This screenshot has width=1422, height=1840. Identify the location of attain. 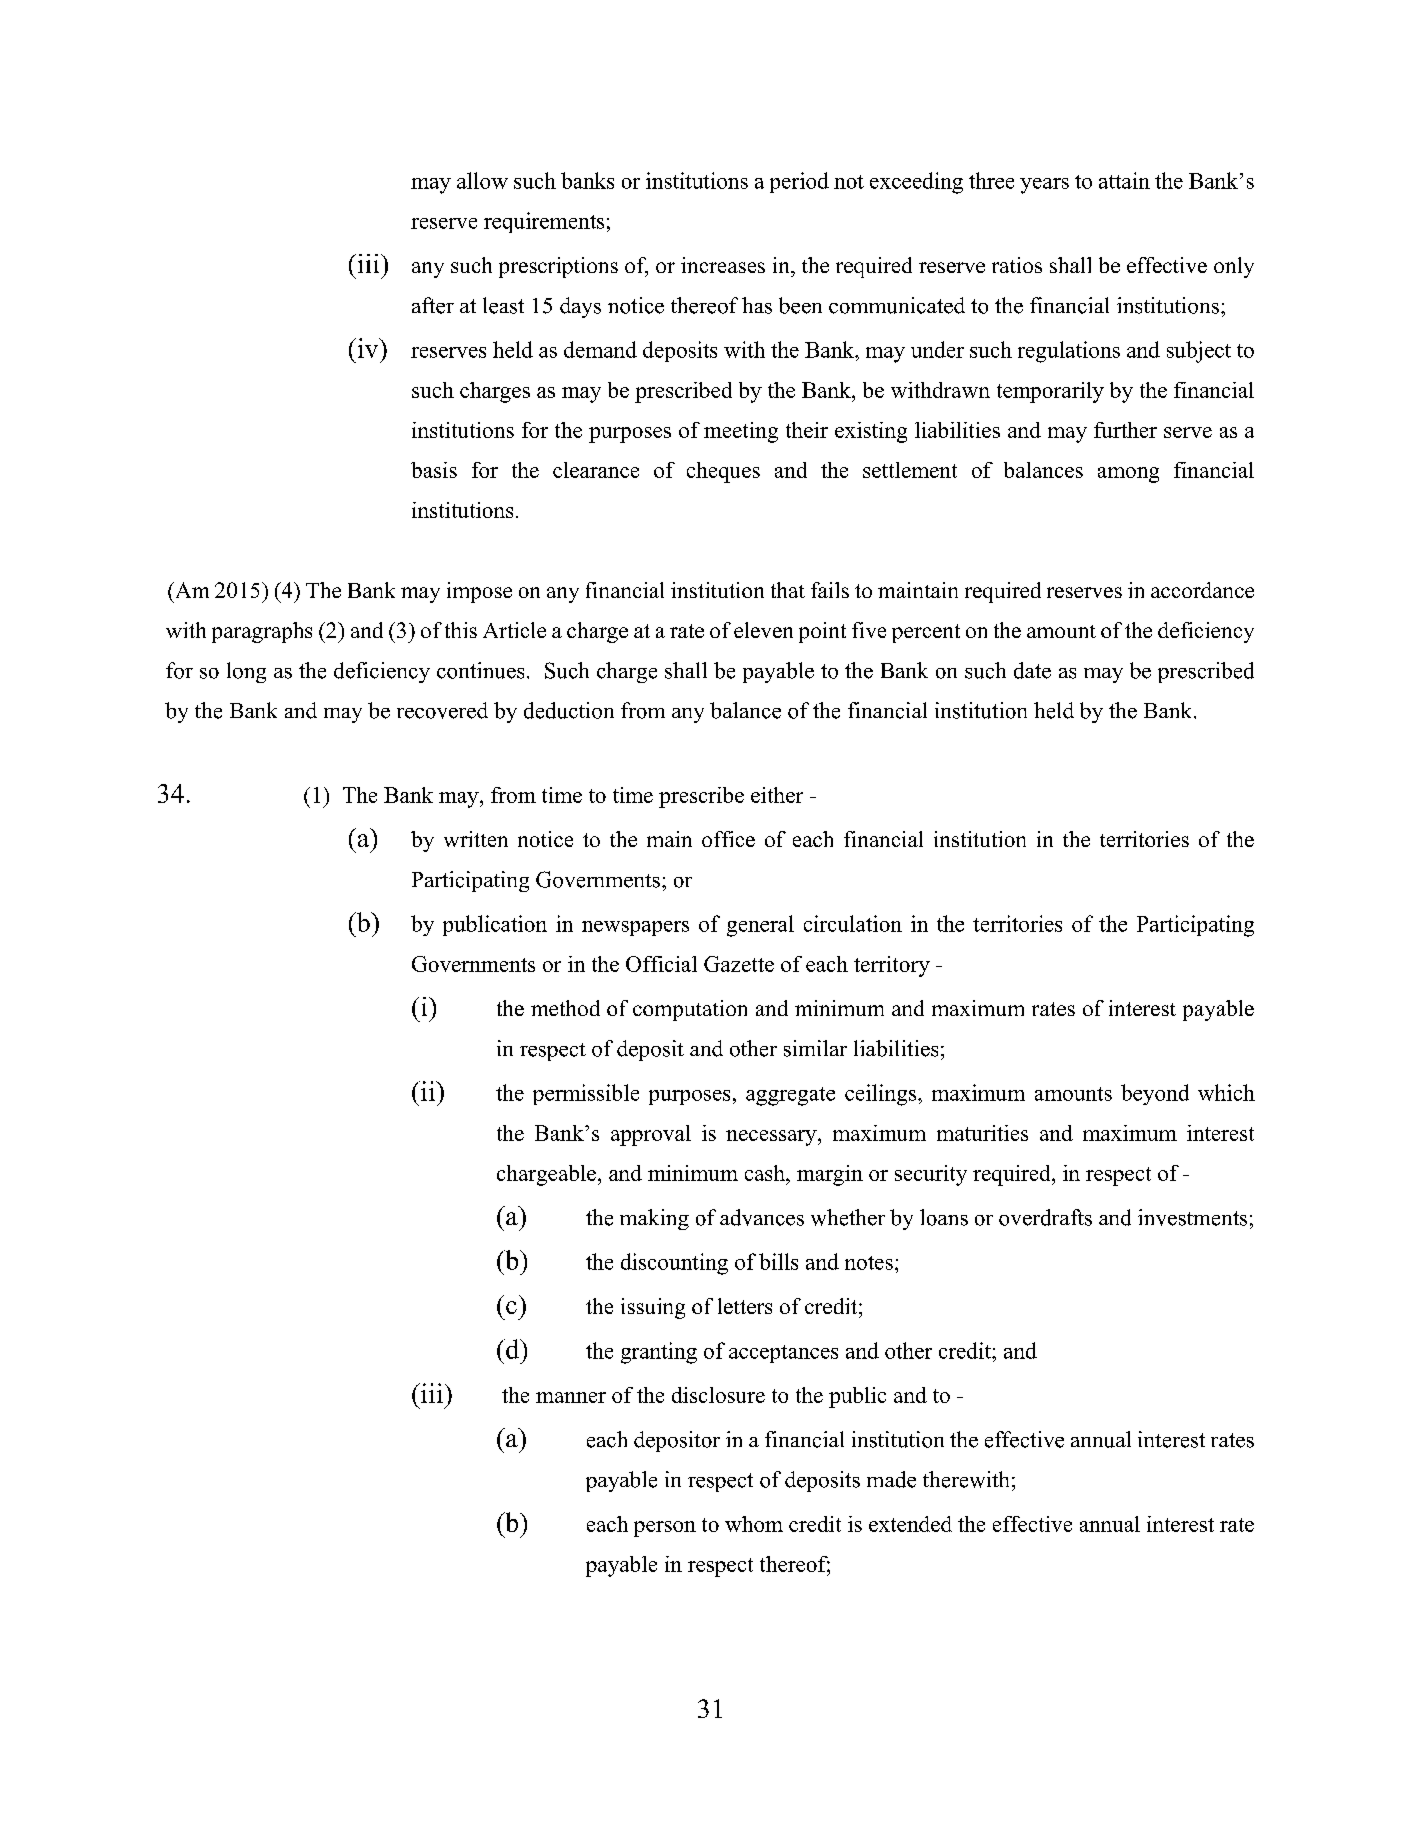
(1124, 180).
